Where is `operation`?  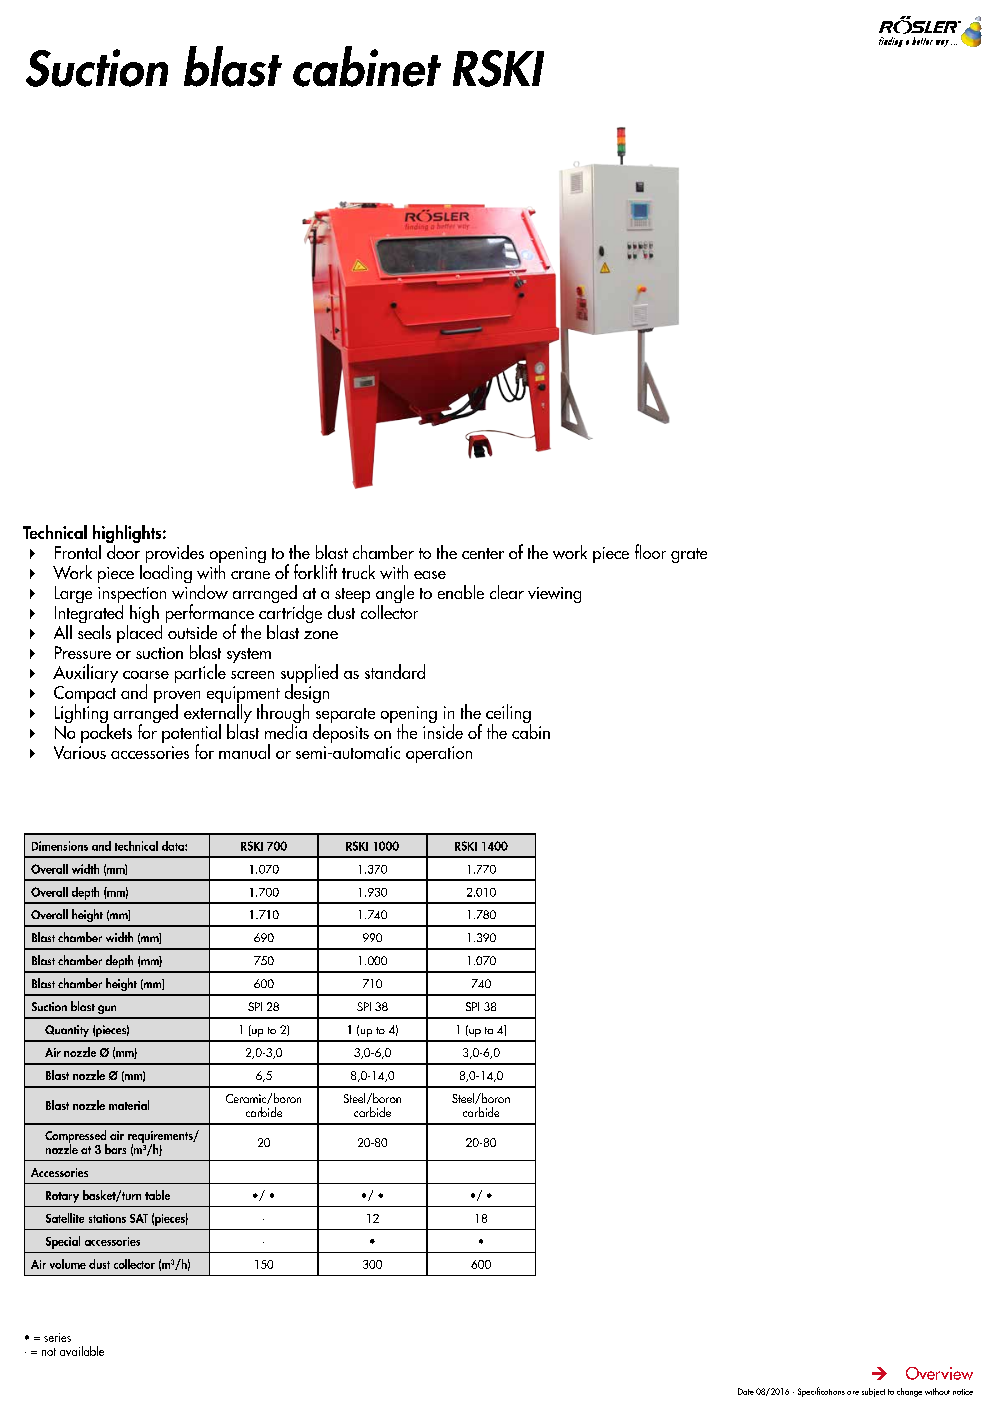
operation is located at coordinates (439, 754).
